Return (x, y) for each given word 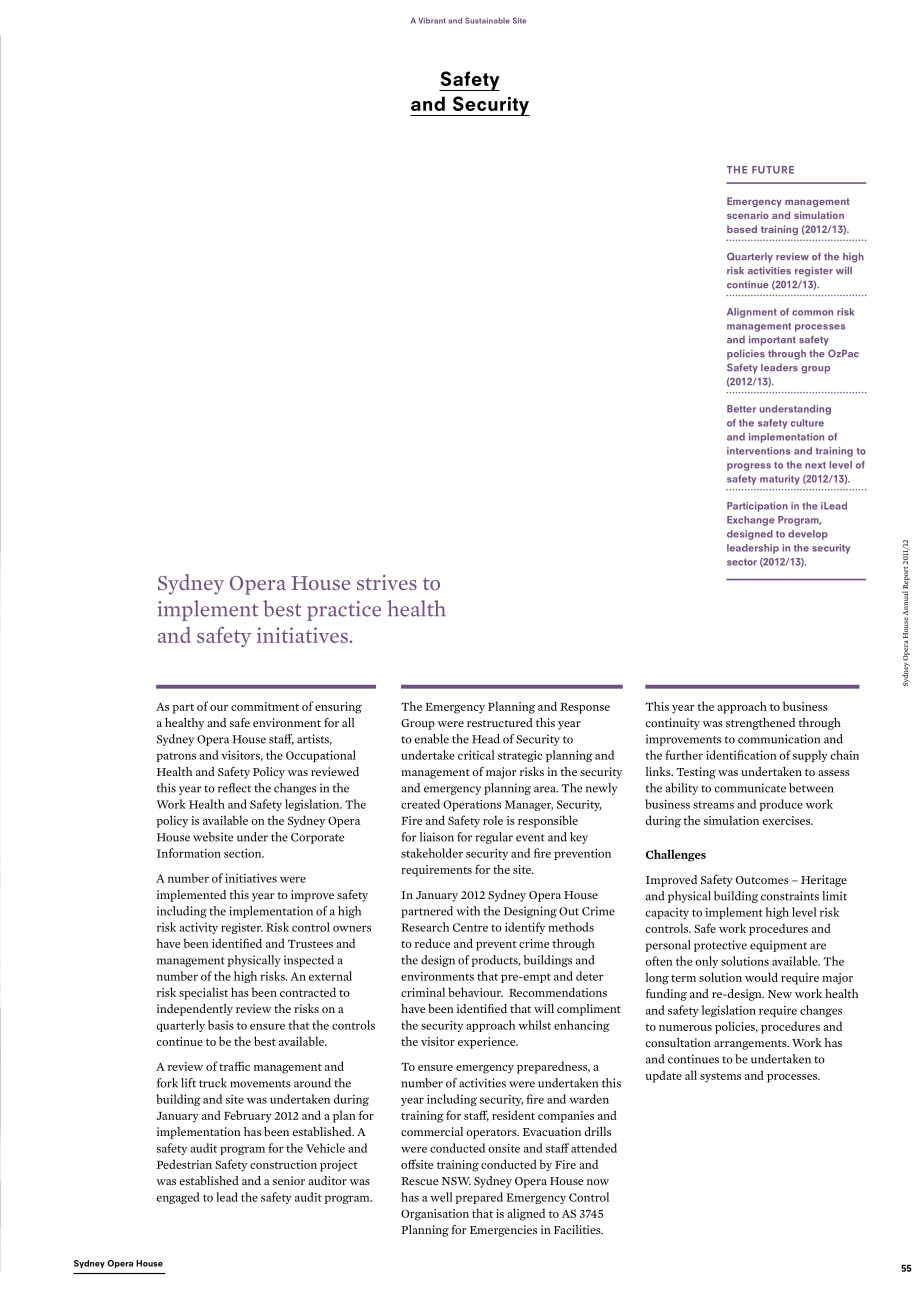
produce (781, 805)
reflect (234, 788)
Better (741, 409)
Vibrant (431, 20)
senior (289, 1180)
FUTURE (773, 170)
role (493, 820)
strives (387, 582)
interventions (758, 451)
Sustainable (487, 20)
